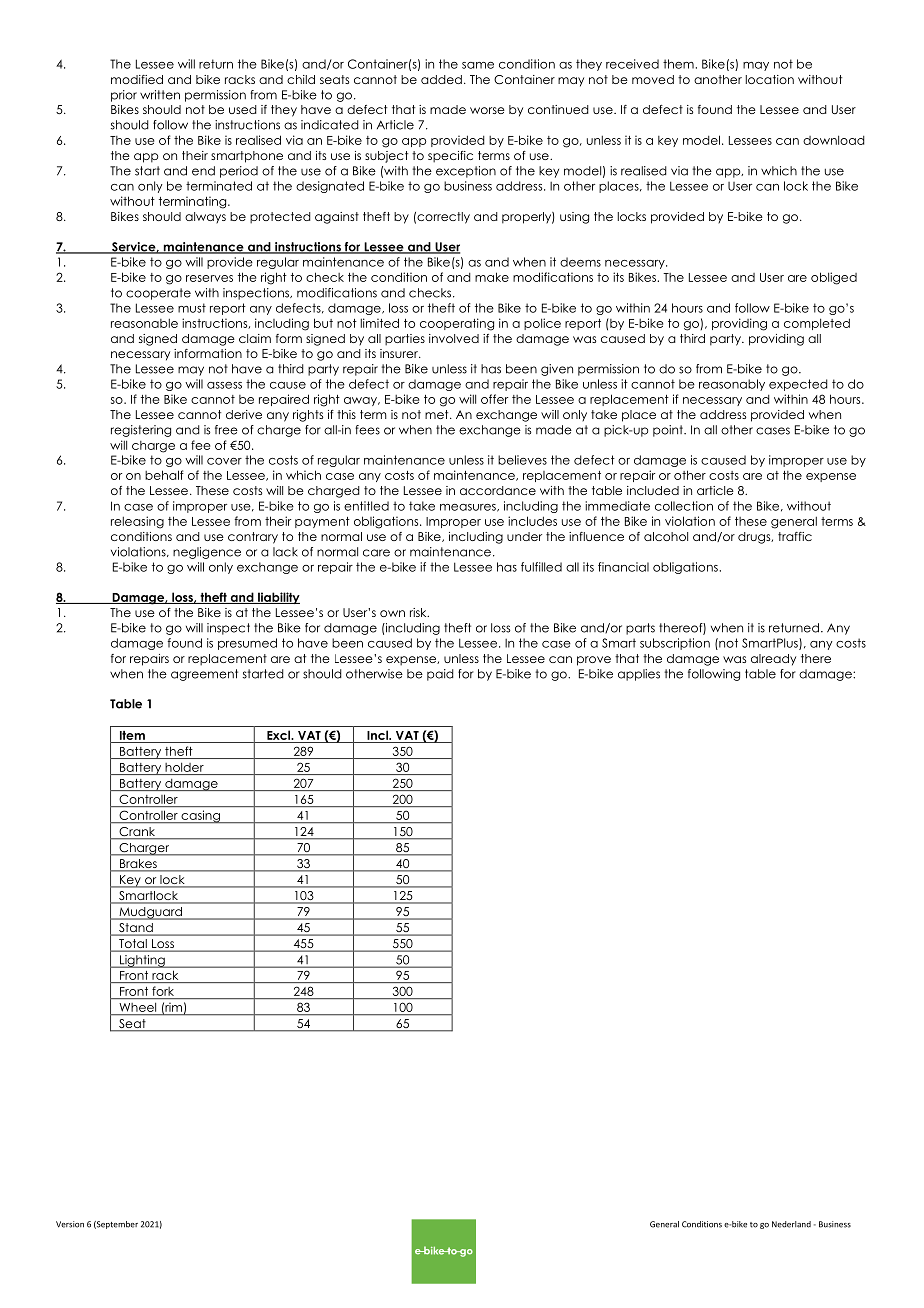  Describe the element at coordinates (773, 660) in the document. I see `already` at that location.
